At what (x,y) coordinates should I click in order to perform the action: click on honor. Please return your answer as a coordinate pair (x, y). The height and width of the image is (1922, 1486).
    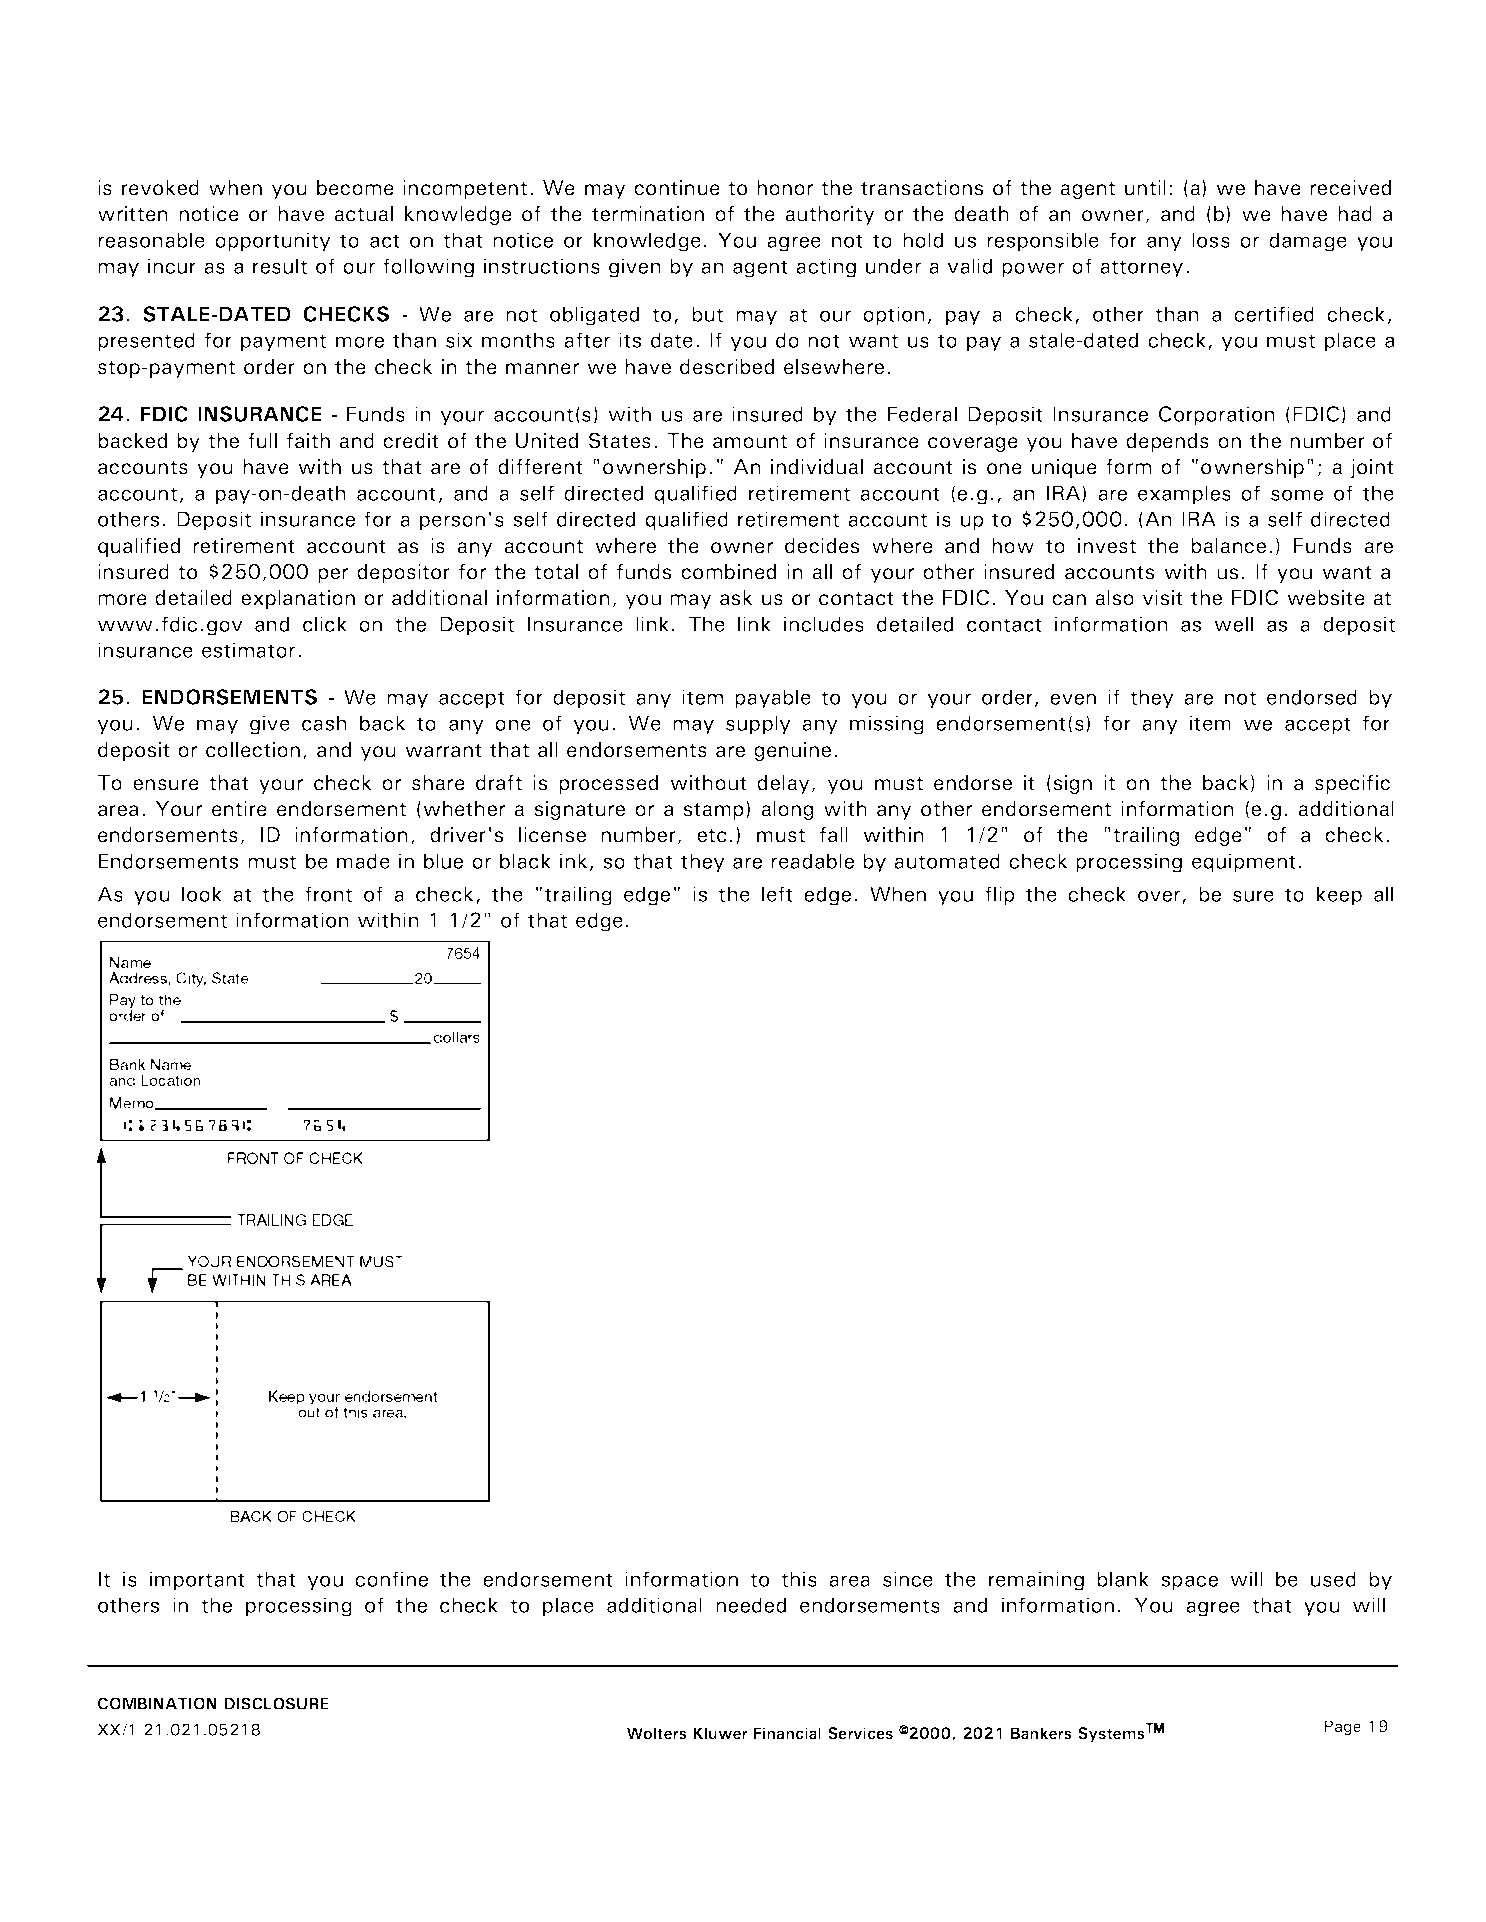
    Looking at the image, I should click on (785, 188).
